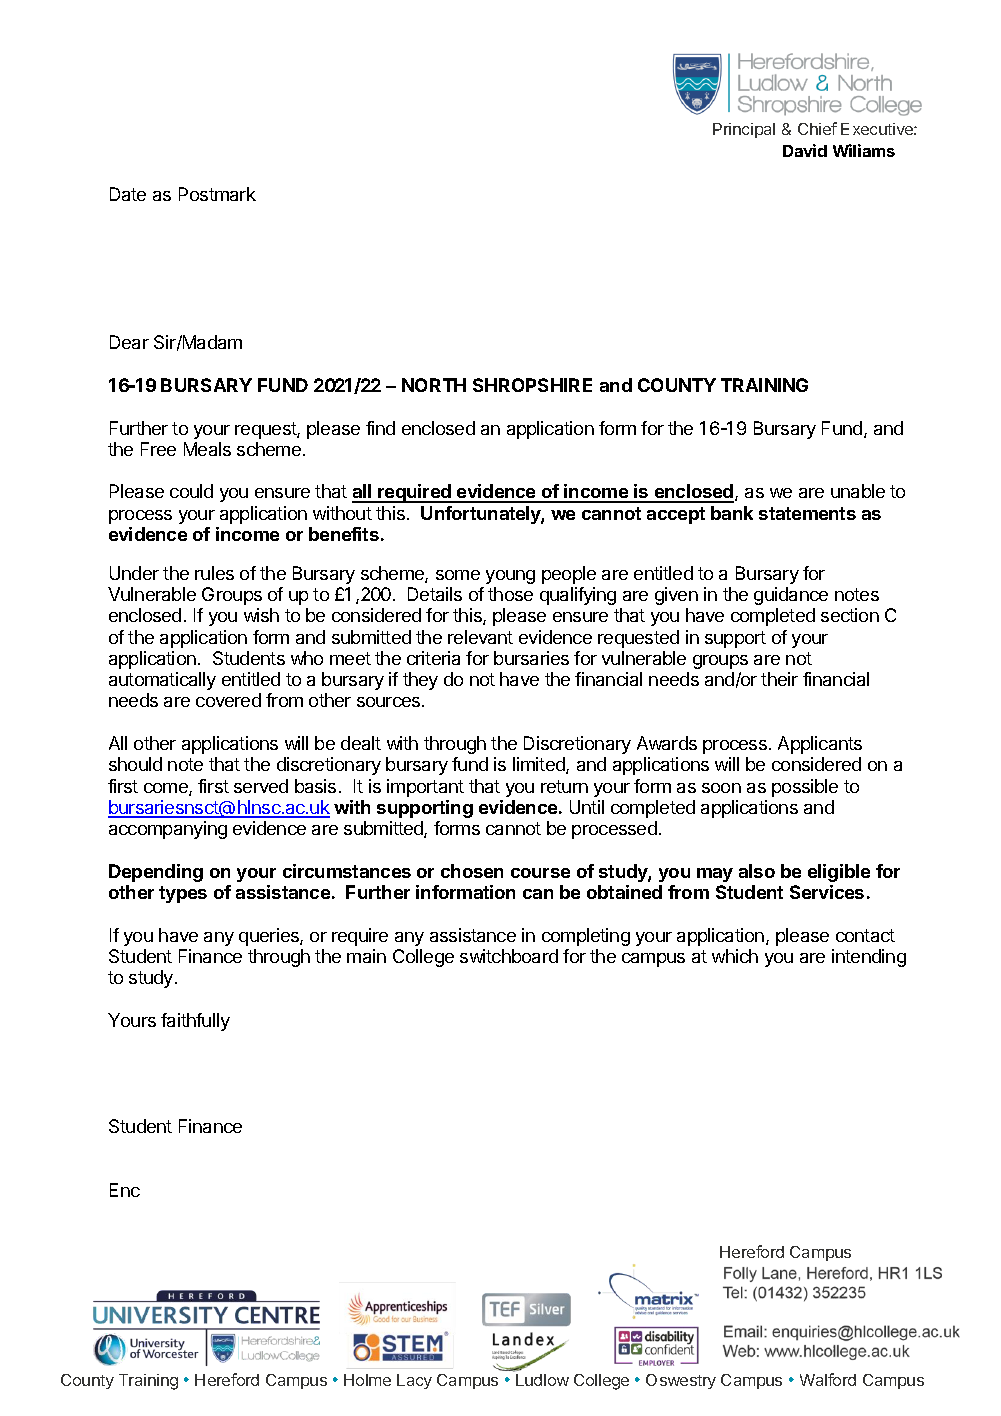  Describe the element at coordinates (414, 1381) in the image. I see `Lacy` at that location.
